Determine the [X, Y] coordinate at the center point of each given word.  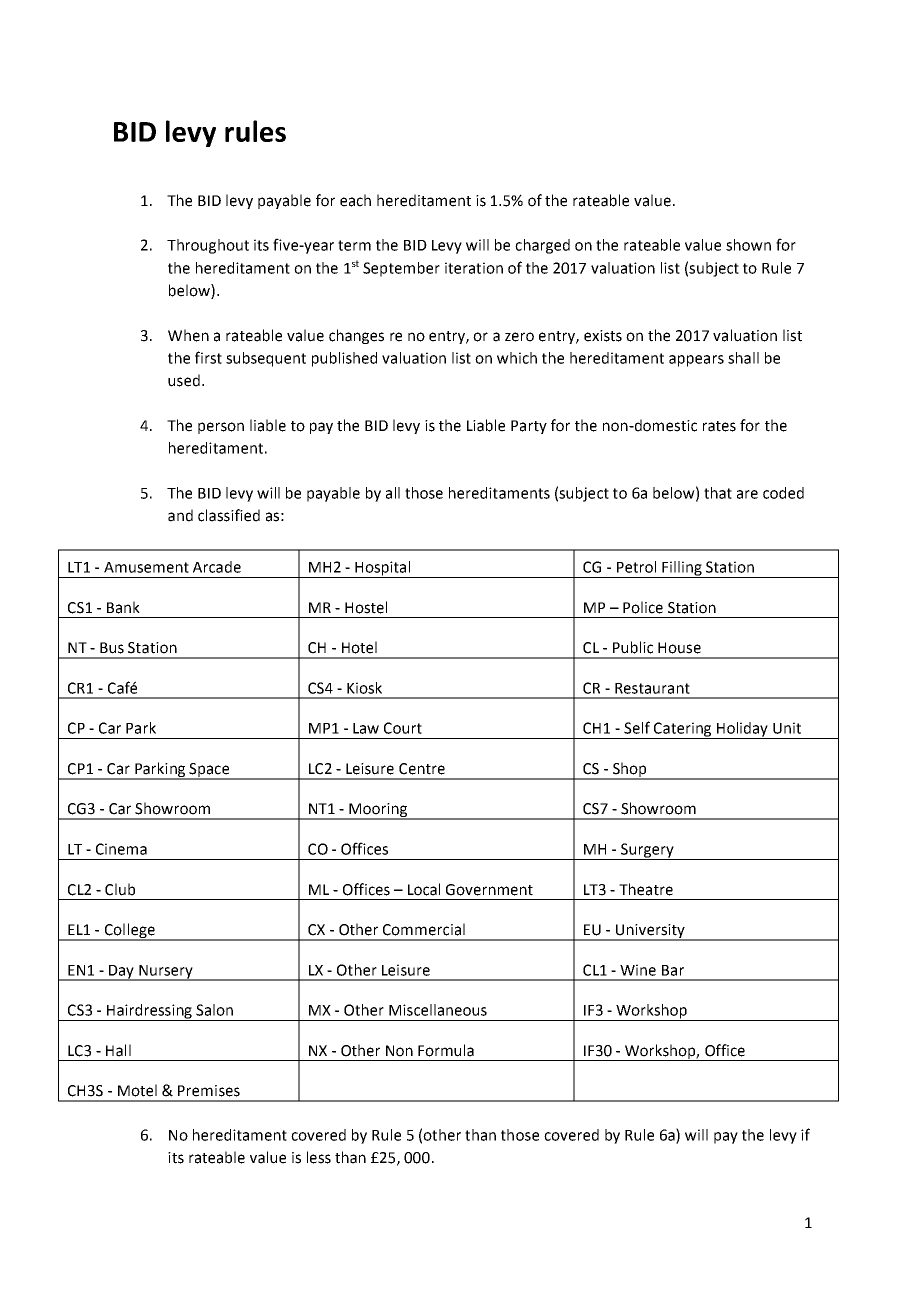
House [679, 648]
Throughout [208, 246]
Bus [112, 648]
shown [748, 245]
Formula [446, 1050]
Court [403, 728]
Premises [209, 1091]
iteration [474, 268]
